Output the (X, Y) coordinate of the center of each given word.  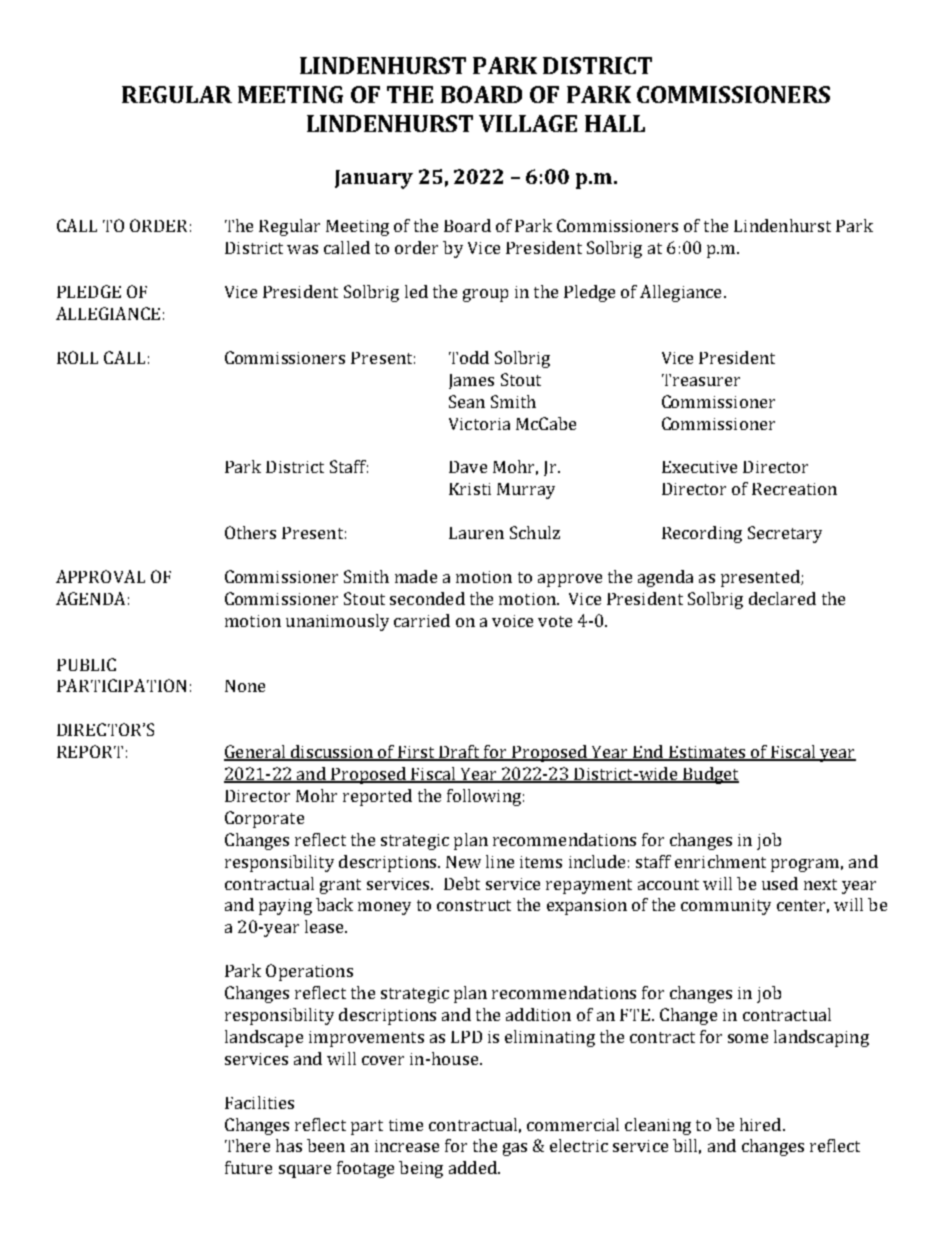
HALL (615, 123)
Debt (462, 883)
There (247, 1145)
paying (285, 907)
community (726, 907)
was (302, 249)
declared (782, 598)
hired (762, 1124)
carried (422, 620)
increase (407, 1146)
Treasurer (701, 380)
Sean (467, 401)
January (374, 179)
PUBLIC (86, 664)
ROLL (77, 357)
